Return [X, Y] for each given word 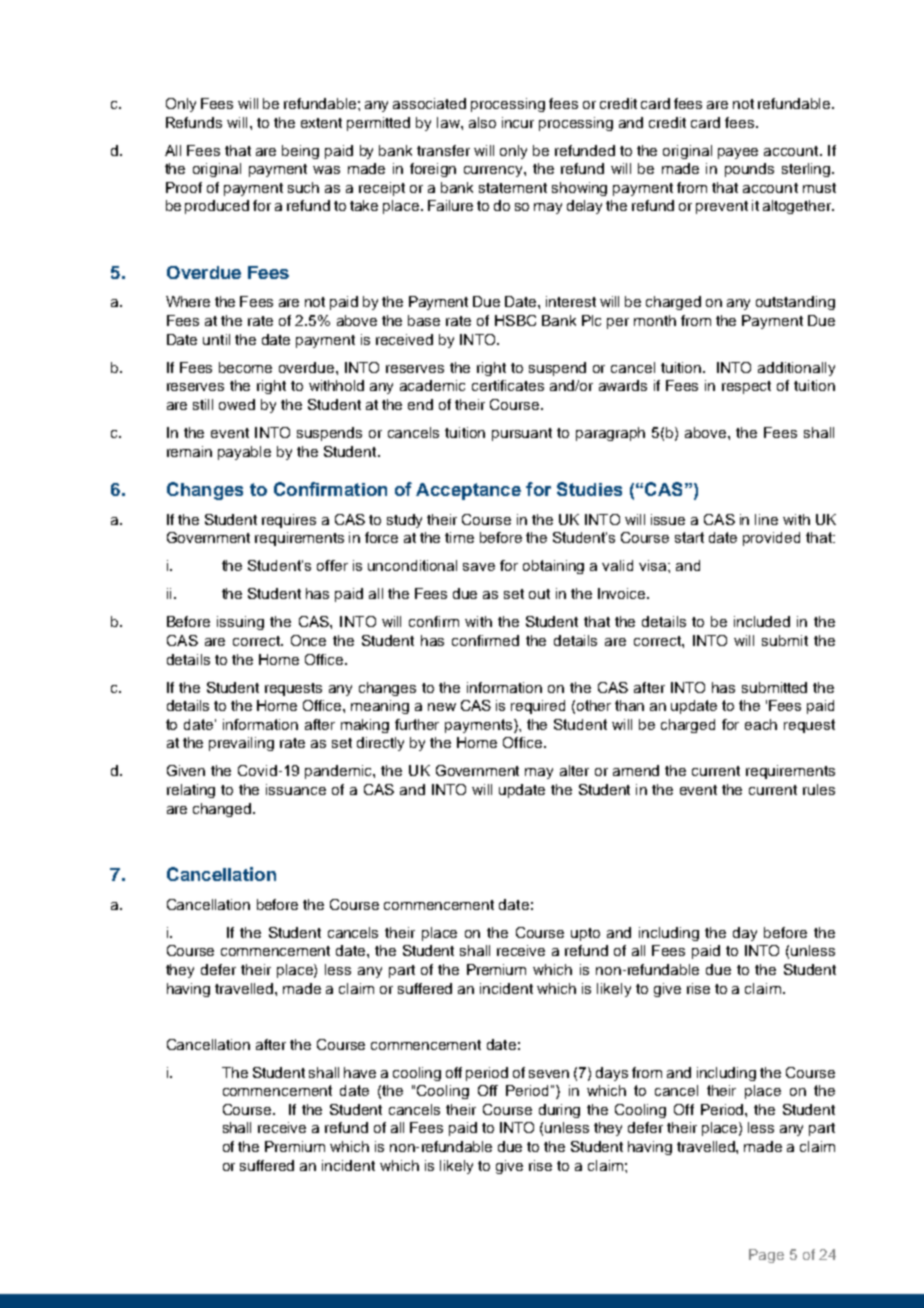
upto [585, 934]
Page [766, 1256]
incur [518, 122]
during [559, 1111]
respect [746, 387]
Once [308, 640]
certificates [508, 385]
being [300, 152]
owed [237, 404]
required [538, 707]
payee [738, 153]
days [612, 1074]
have [360, 1072]
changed [223, 810]
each [761, 724]
